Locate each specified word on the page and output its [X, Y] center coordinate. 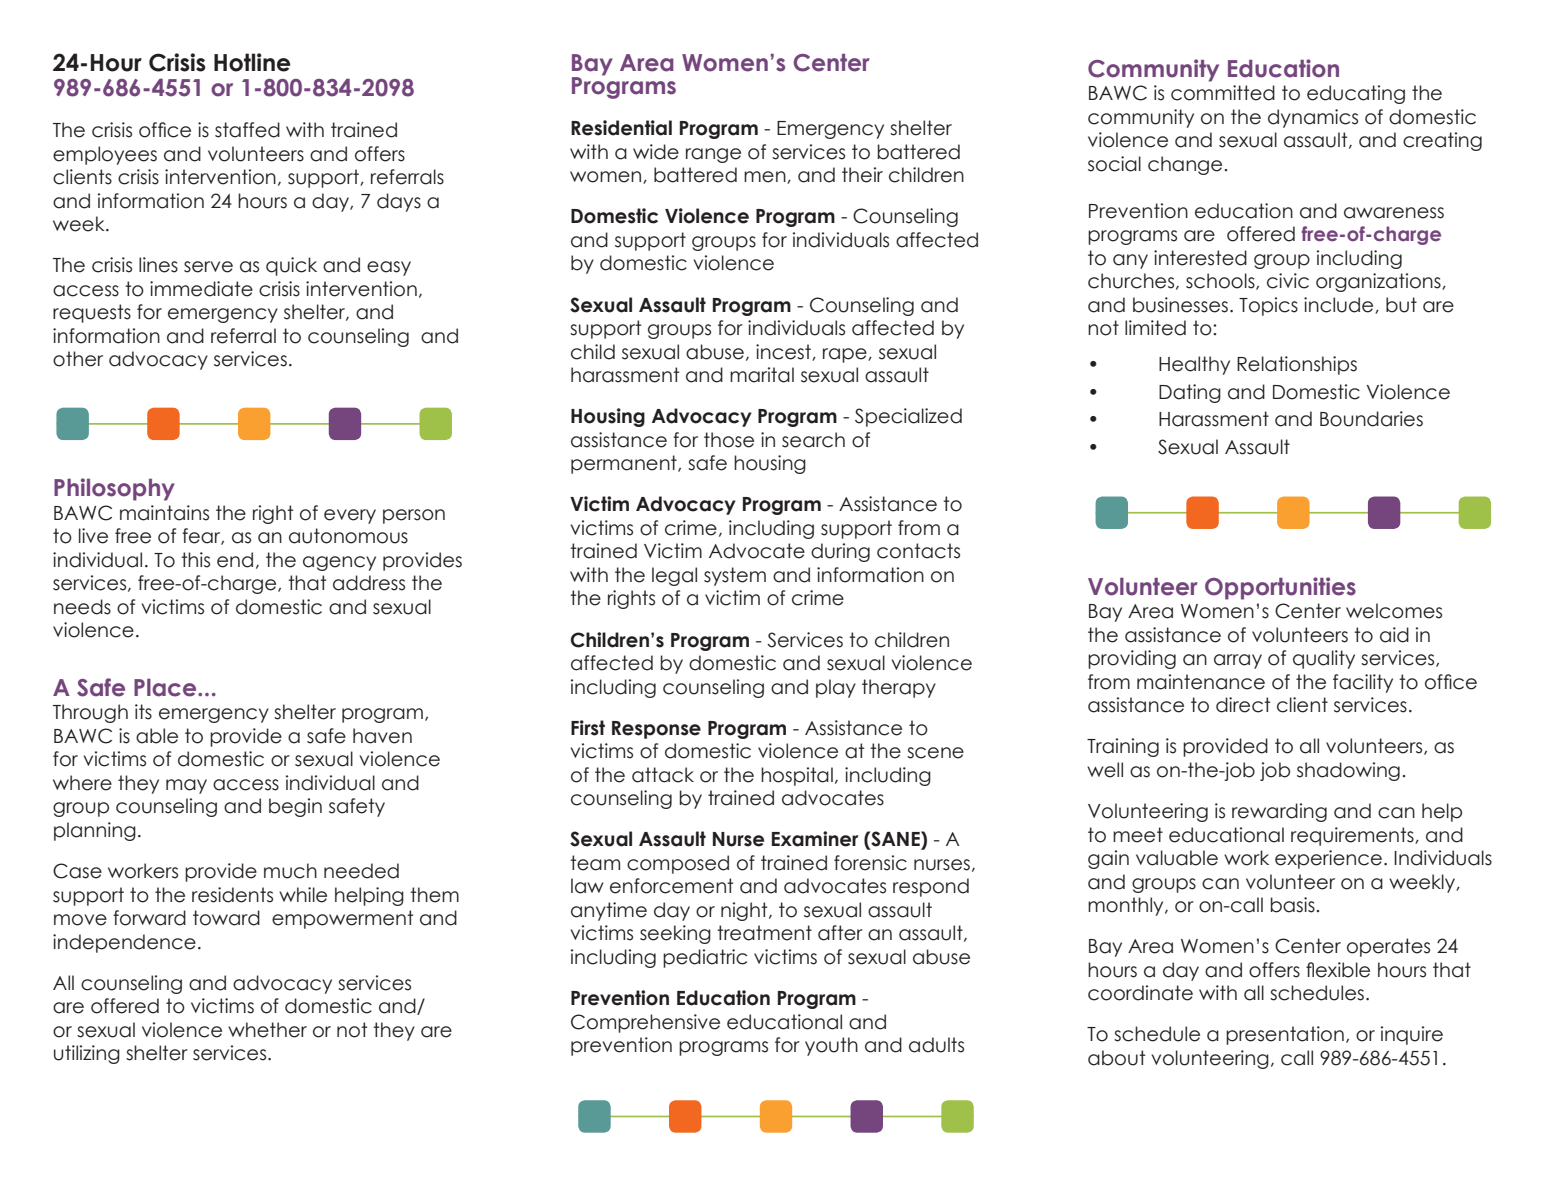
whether [267, 1030]
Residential [621, 128]
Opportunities [1280, 588]
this [195, 560]
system [735, 576]
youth [831, 1046]
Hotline [252, 62]
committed [1223, 93]
